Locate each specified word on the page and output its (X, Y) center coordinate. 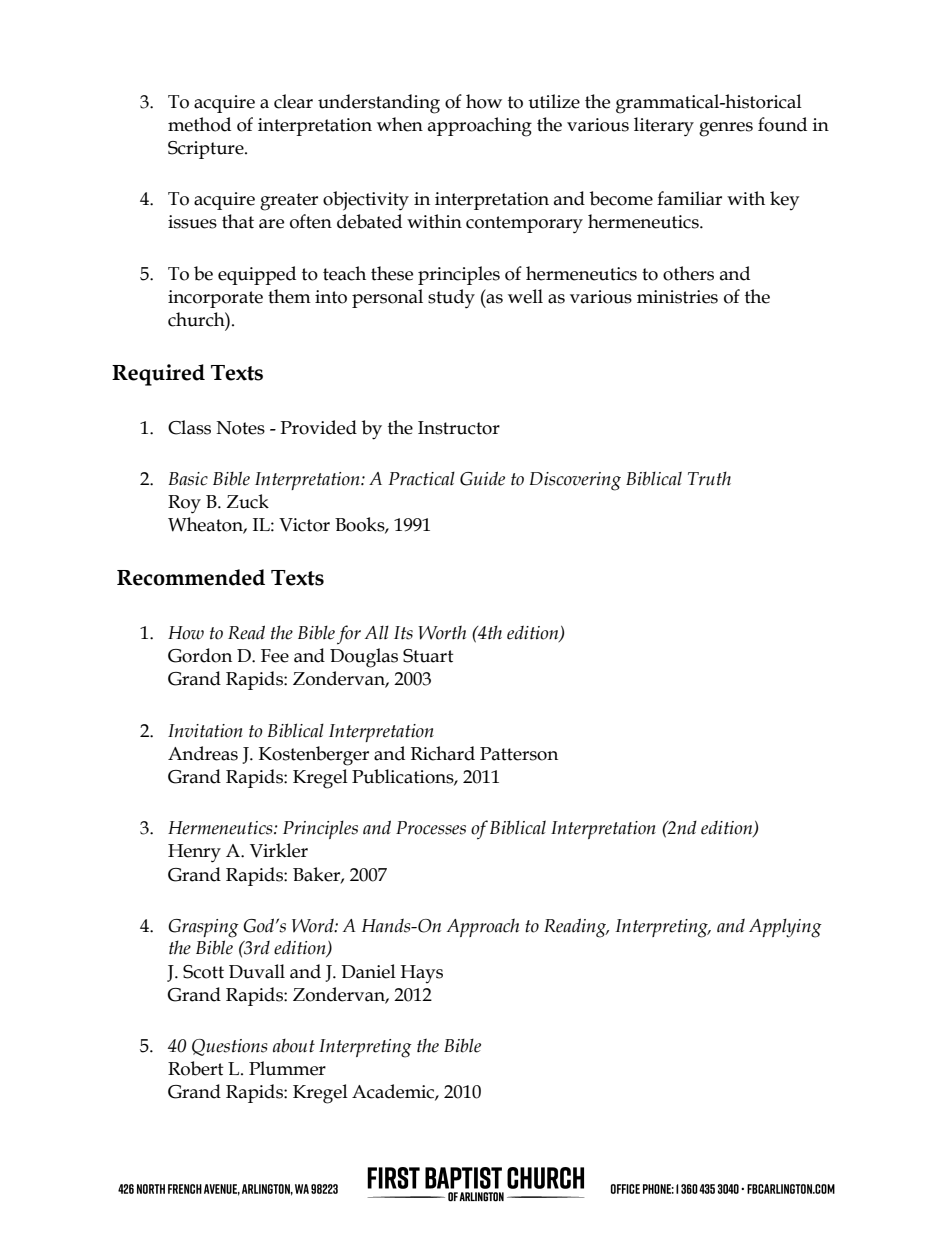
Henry (194, 853)
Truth (709, 478)
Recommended (191, 577)
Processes (431, 828)
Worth (442, 632)
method (199, 124)
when (400, 124)
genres (726, 129)
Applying (785, 928)
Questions (229, 1047)
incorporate (215, 299)
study (451, 299)
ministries (677, 297)
